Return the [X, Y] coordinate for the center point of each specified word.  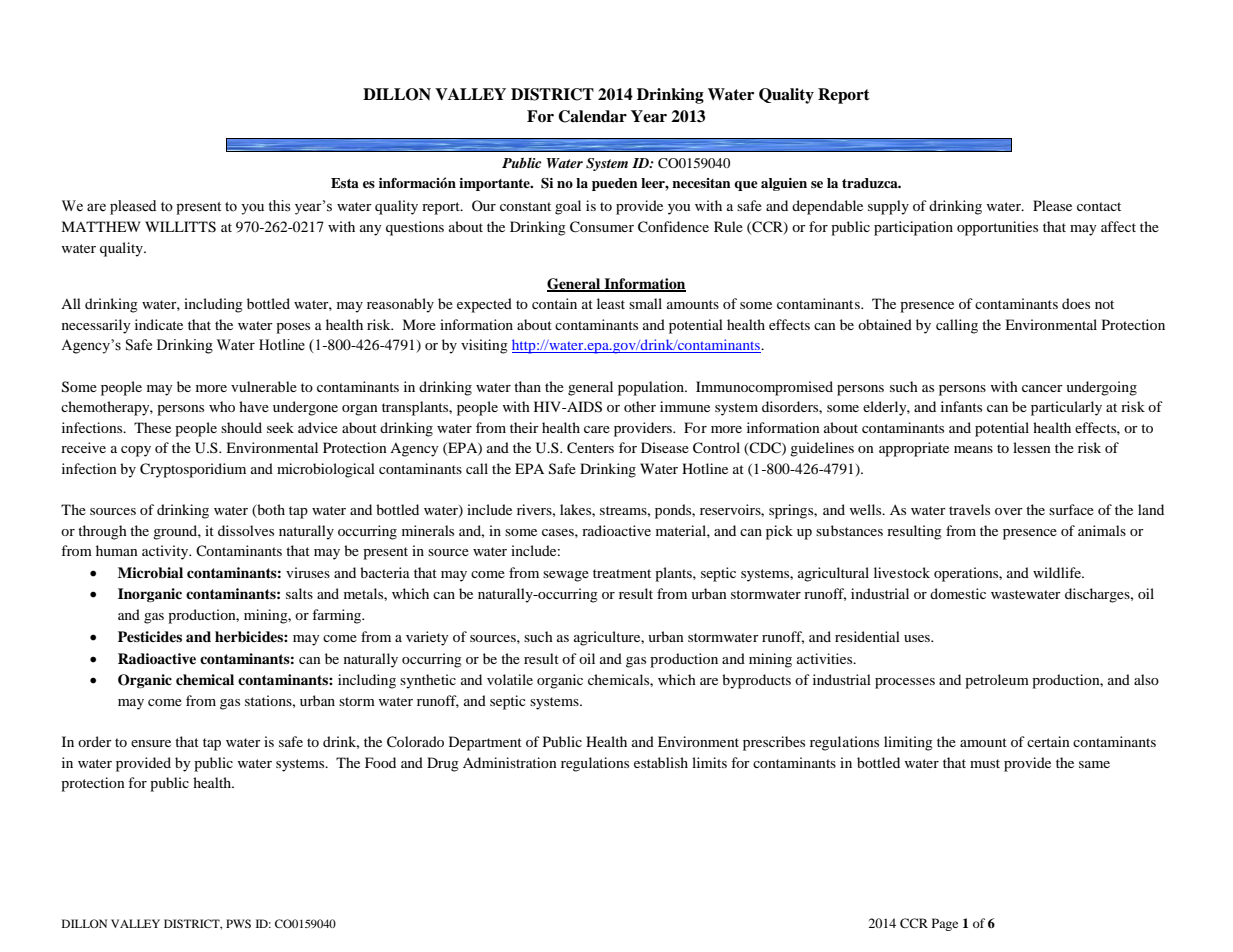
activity [166, 552]
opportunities [997, 228]
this [279, 206]
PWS [238, 923]
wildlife [1058, 572]
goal [568, 207]
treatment [622, 573]
